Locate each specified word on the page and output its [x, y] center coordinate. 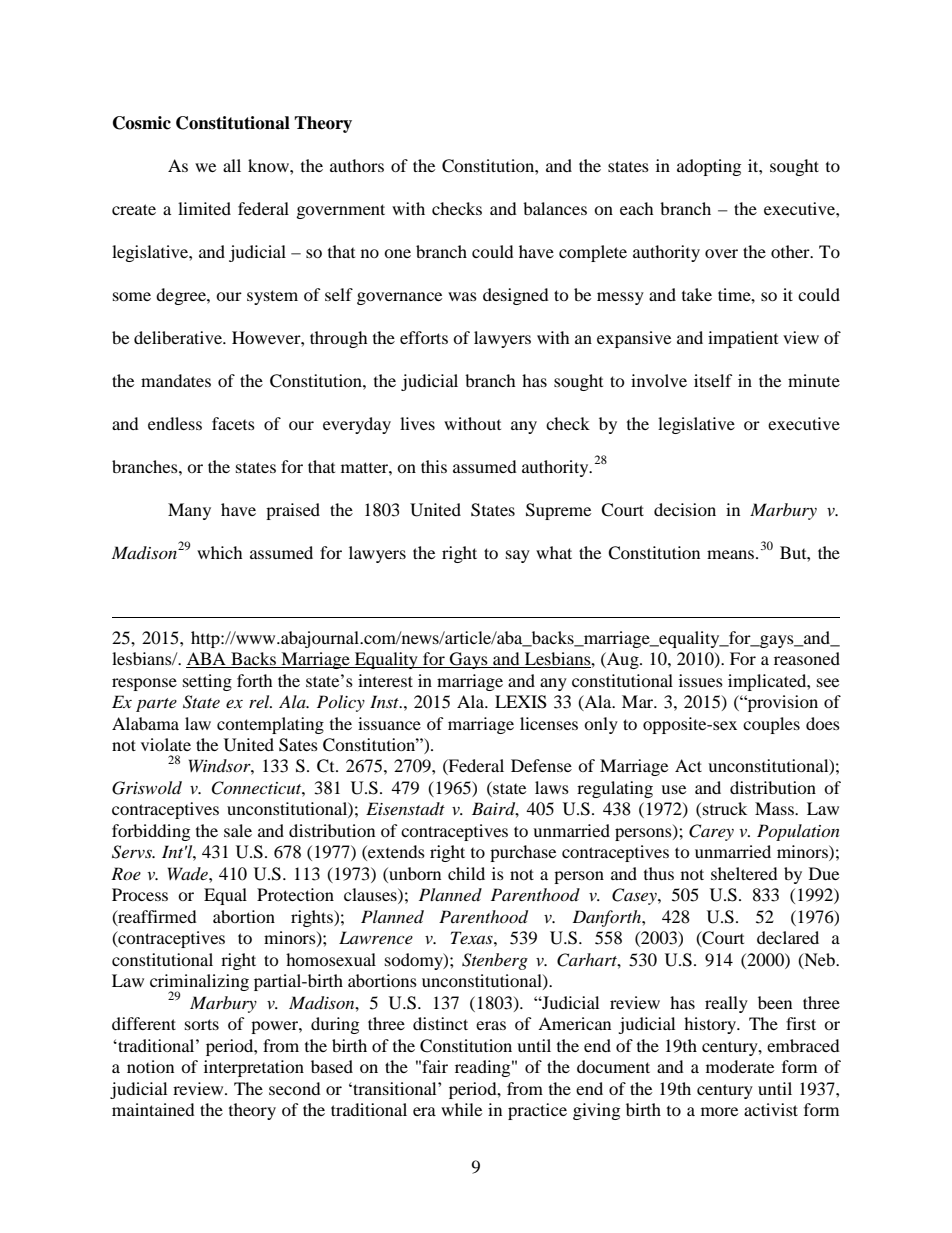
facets [233, 423]
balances [555, 208]
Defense [541, 765]
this [434, 466]
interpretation [254, 1068]
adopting [709, 167]
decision [685, 509]
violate [166, 744]
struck [725, 808]
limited [204, 208]
